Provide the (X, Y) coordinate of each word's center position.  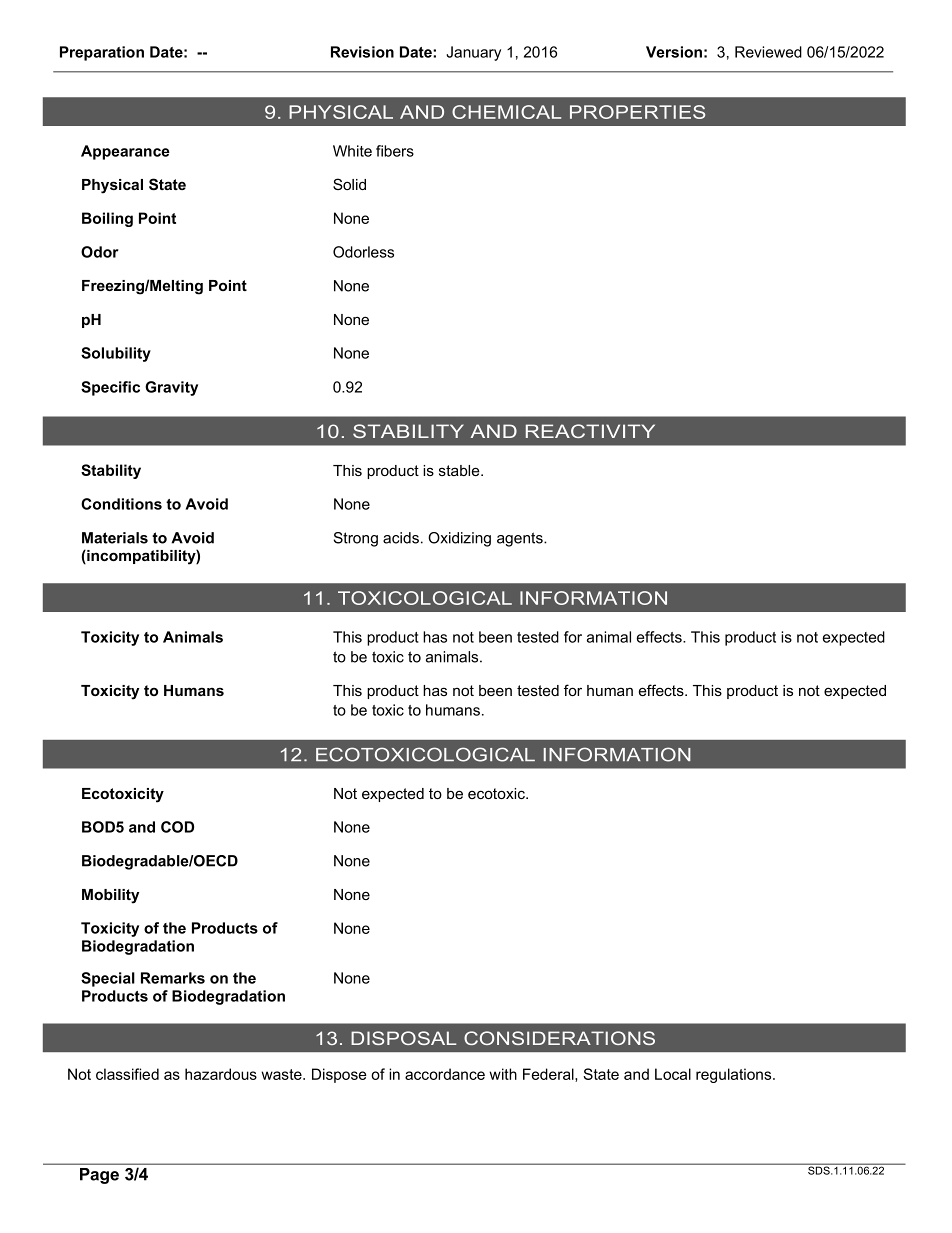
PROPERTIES (637, 112)
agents (521, 539)
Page (99, 1176)
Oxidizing (459, 539)
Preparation (102, 53)
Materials (115, 538)
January (473, 53)
